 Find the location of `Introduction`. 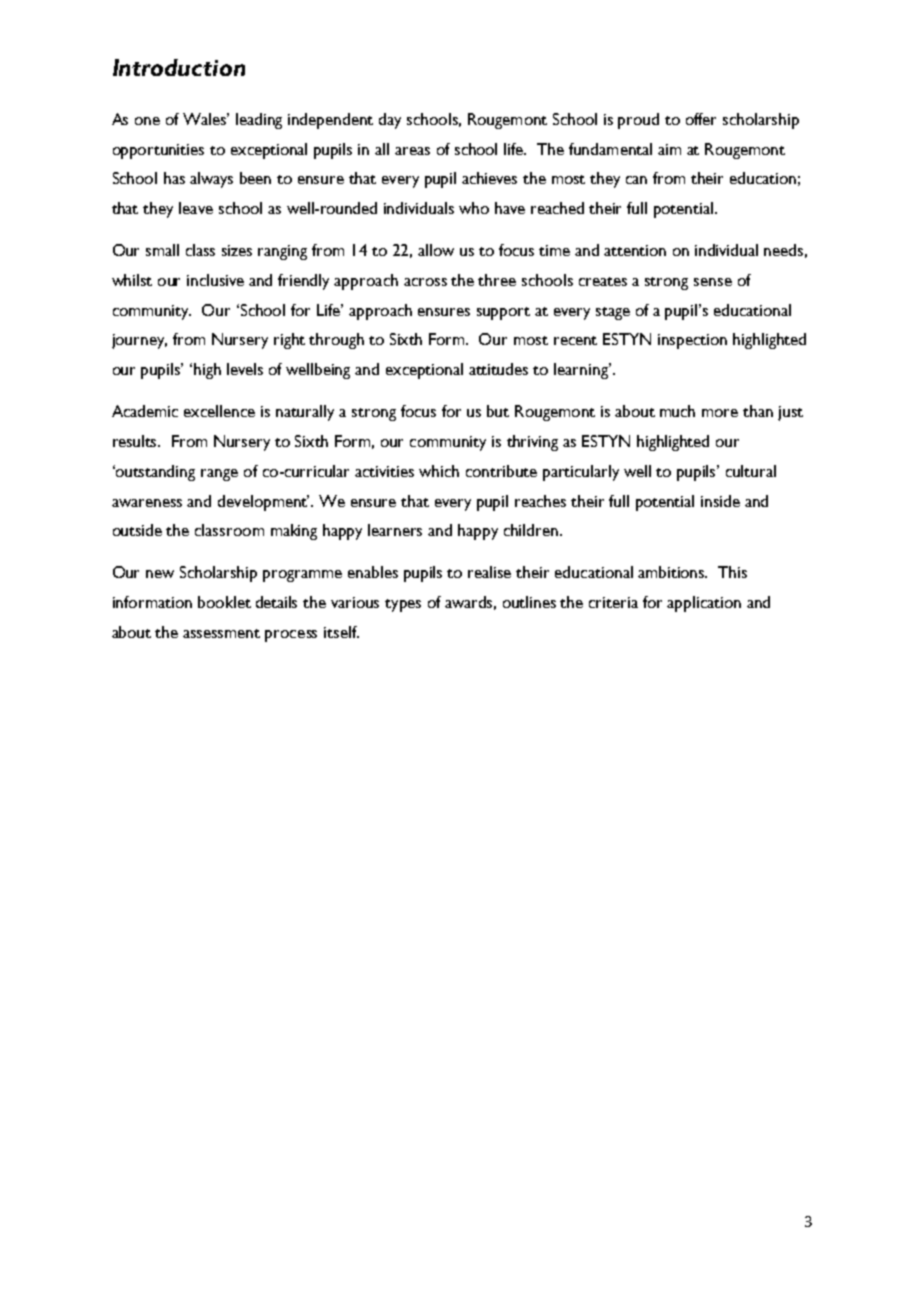

Introduction is located at coordinates (179, 67).
